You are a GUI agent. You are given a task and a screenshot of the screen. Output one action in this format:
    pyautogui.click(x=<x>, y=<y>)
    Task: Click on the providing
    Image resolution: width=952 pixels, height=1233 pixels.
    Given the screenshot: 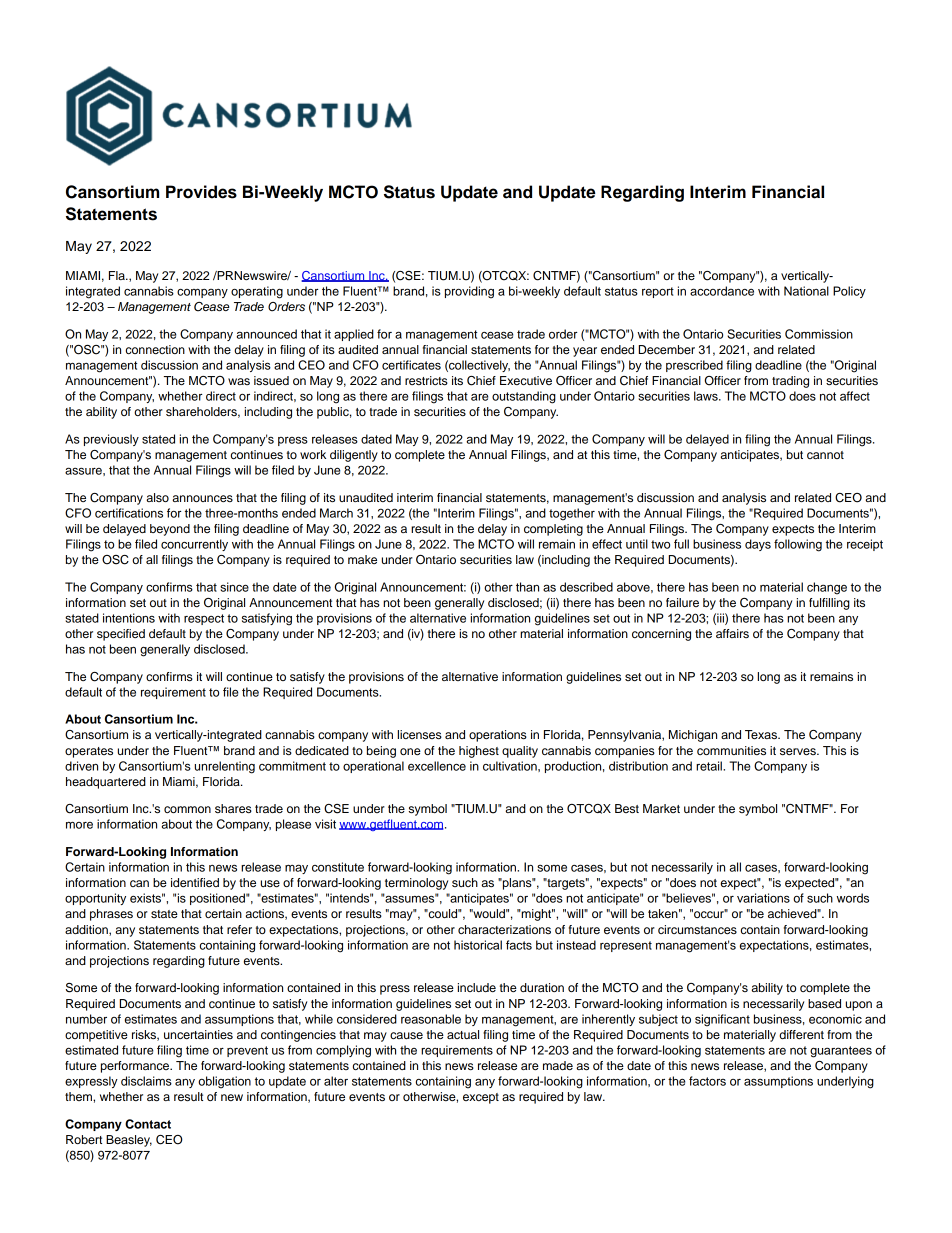 What is the action you would take?
    pyautogui.click(x=469, y=292)
